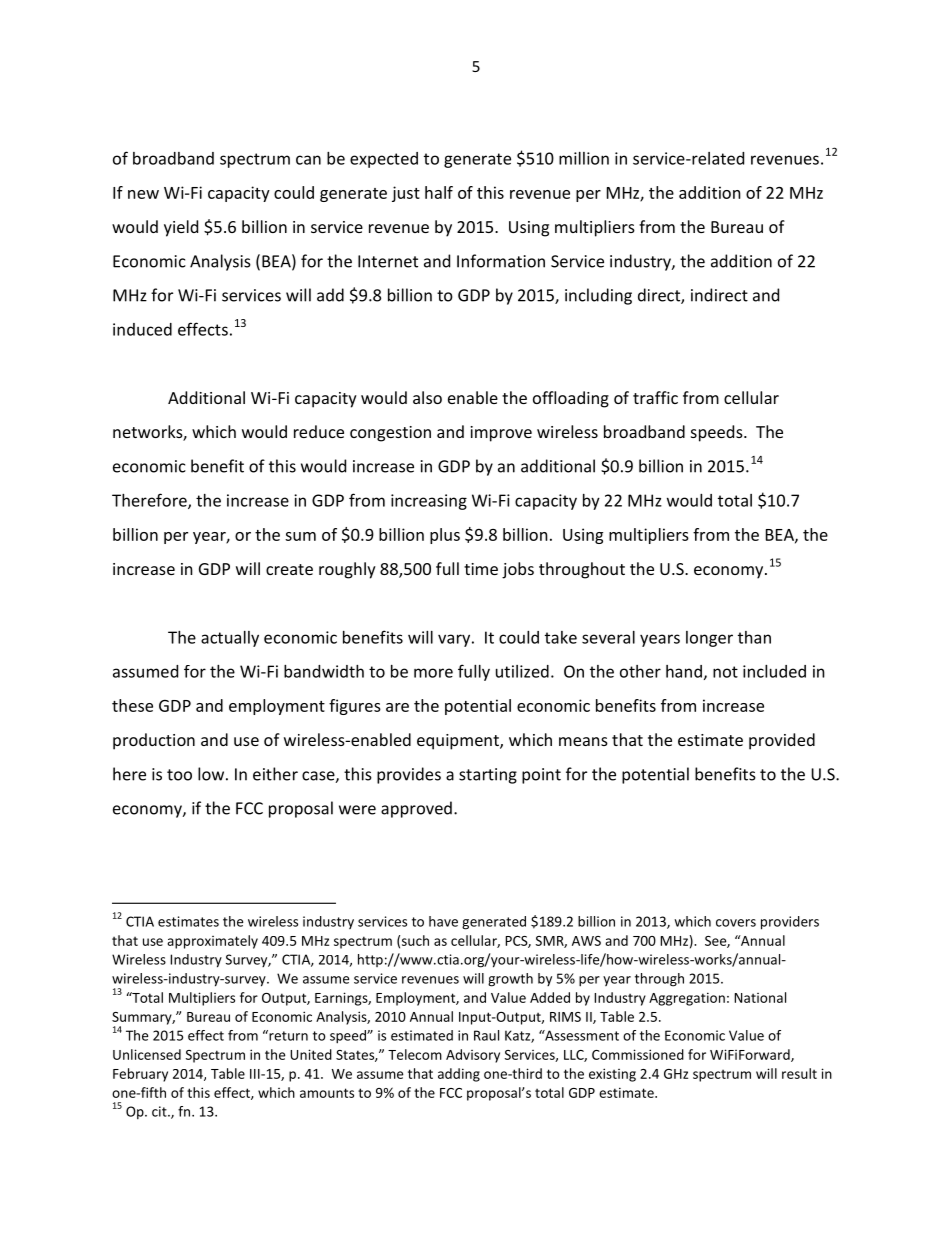 The height and width of the page is (1233, 952). What do you see at coordinates (655, 397) in the page?
I see `traffic` at bounding box center [655, 397].
